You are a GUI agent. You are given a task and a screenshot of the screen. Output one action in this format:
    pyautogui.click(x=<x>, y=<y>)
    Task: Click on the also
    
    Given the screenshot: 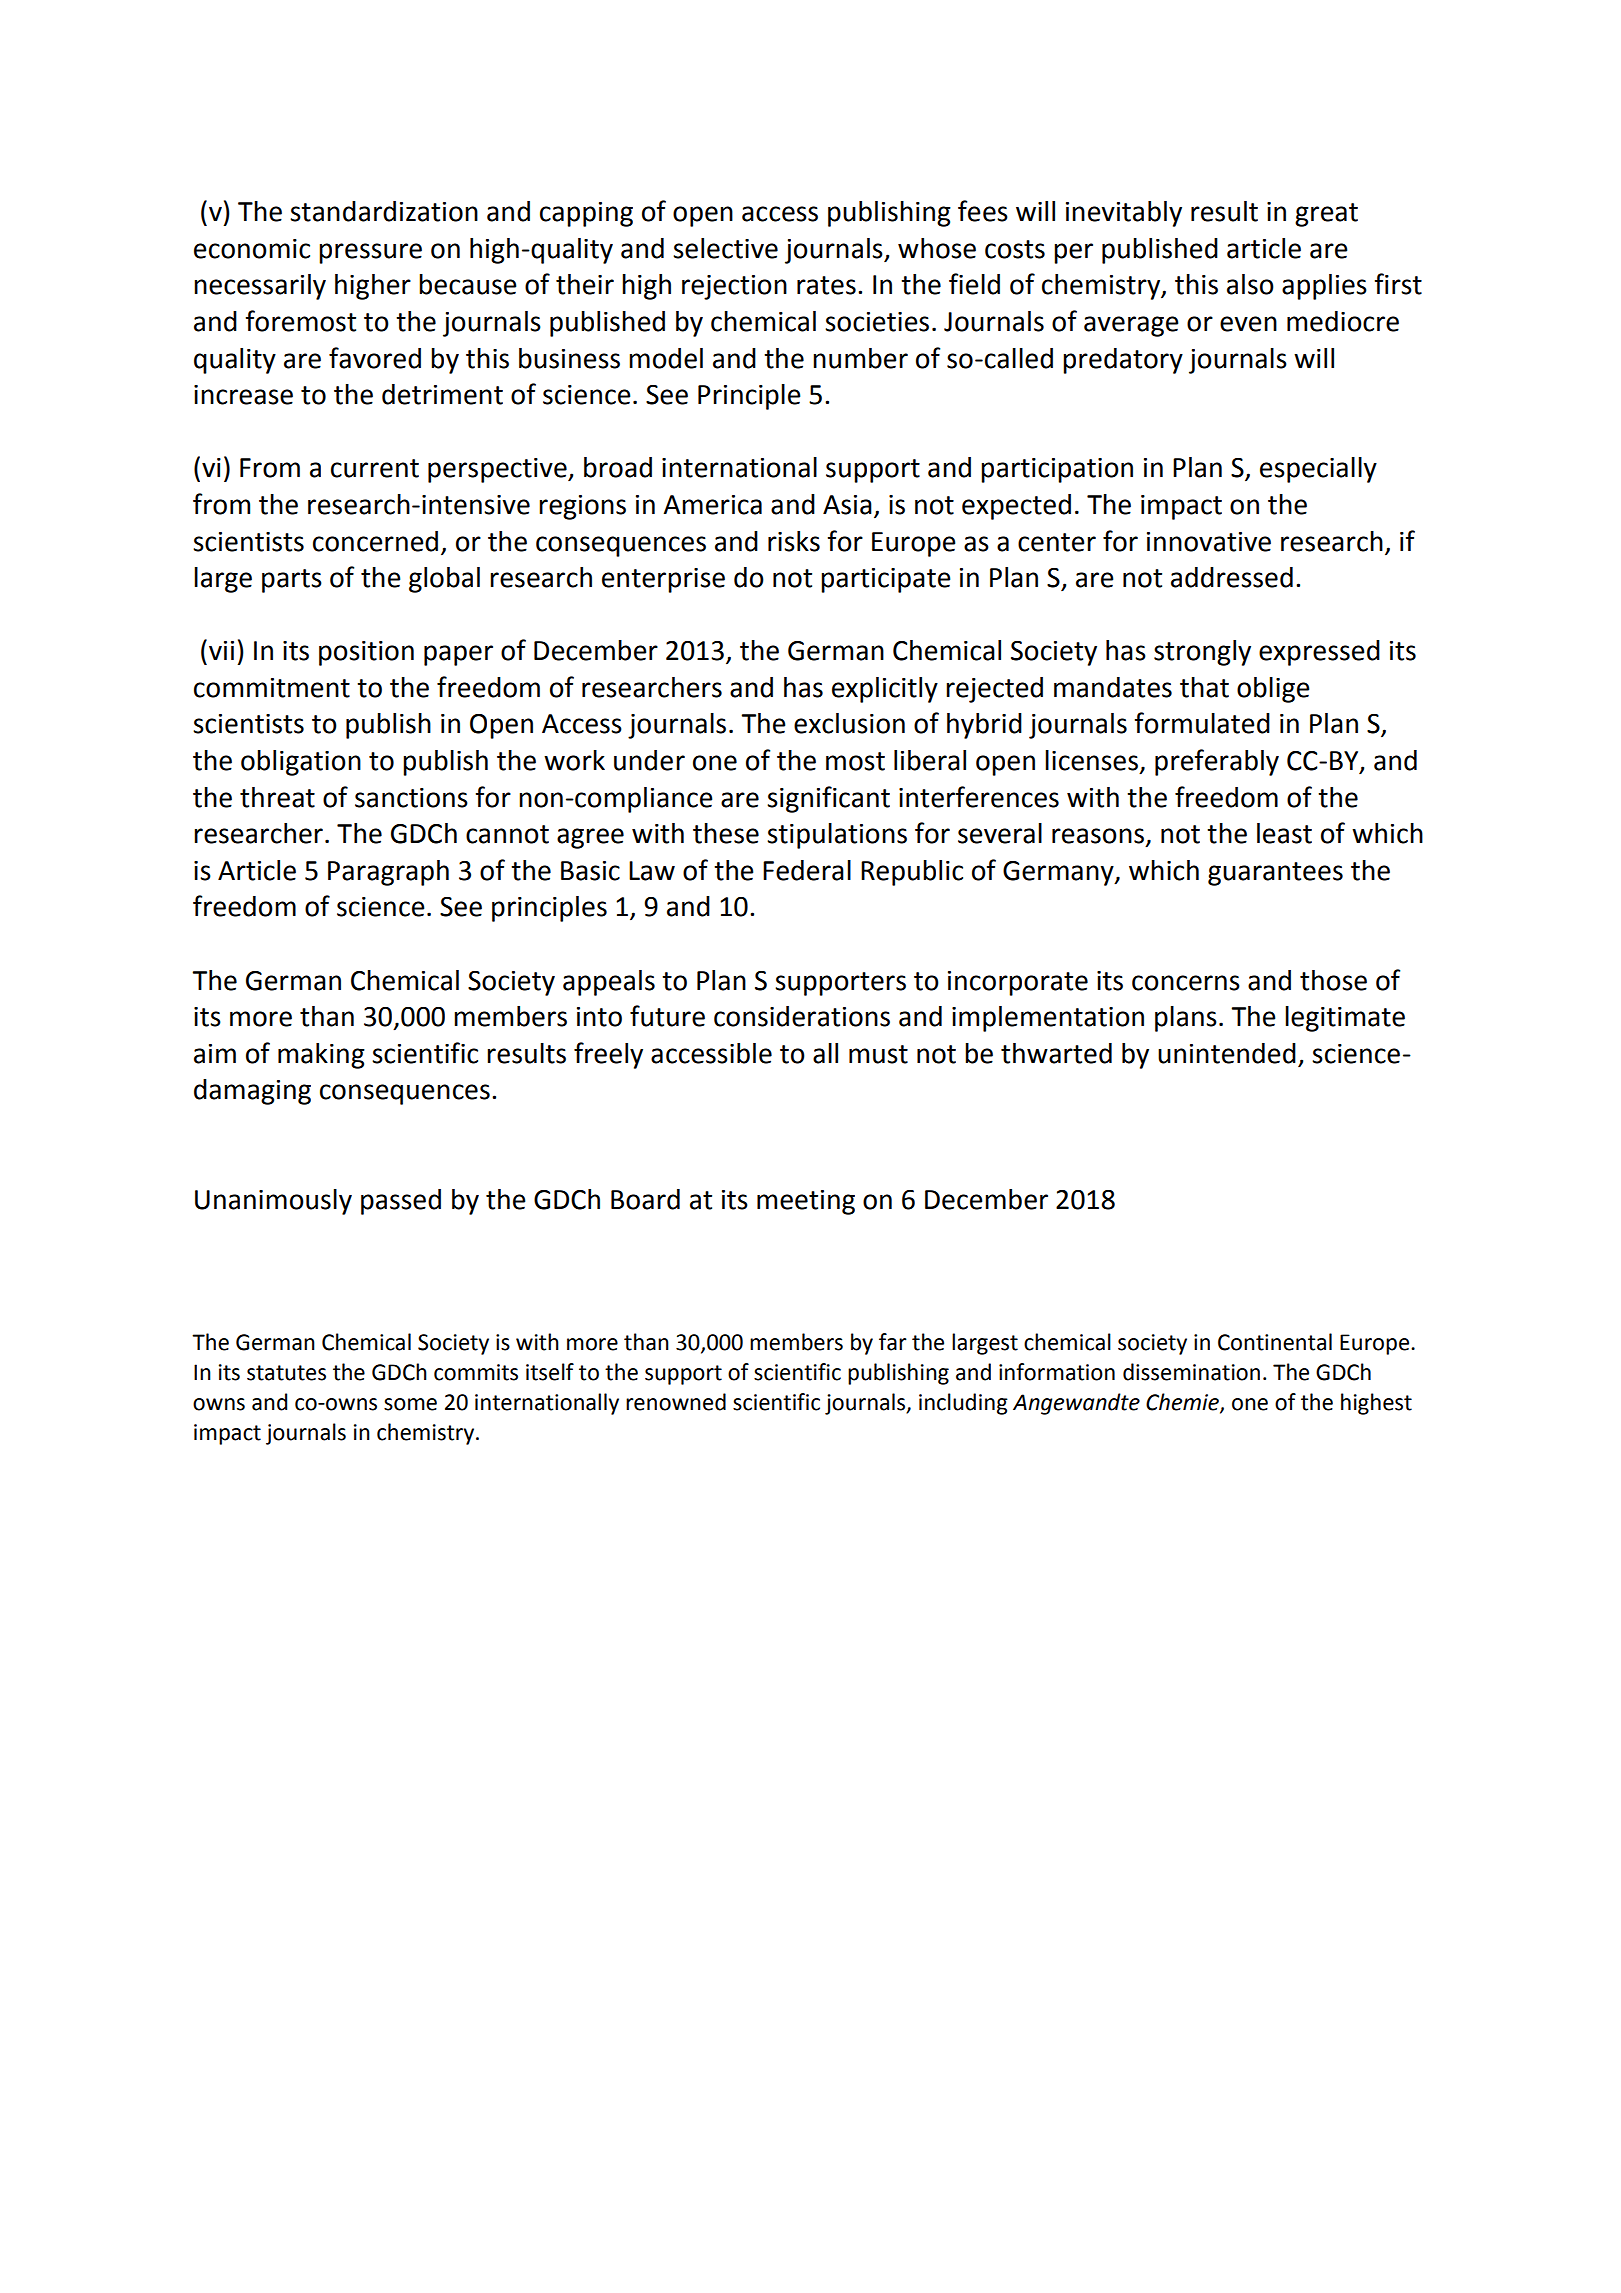 What is the action you would take?
    pyautogui.click(x=1250, y=284)
